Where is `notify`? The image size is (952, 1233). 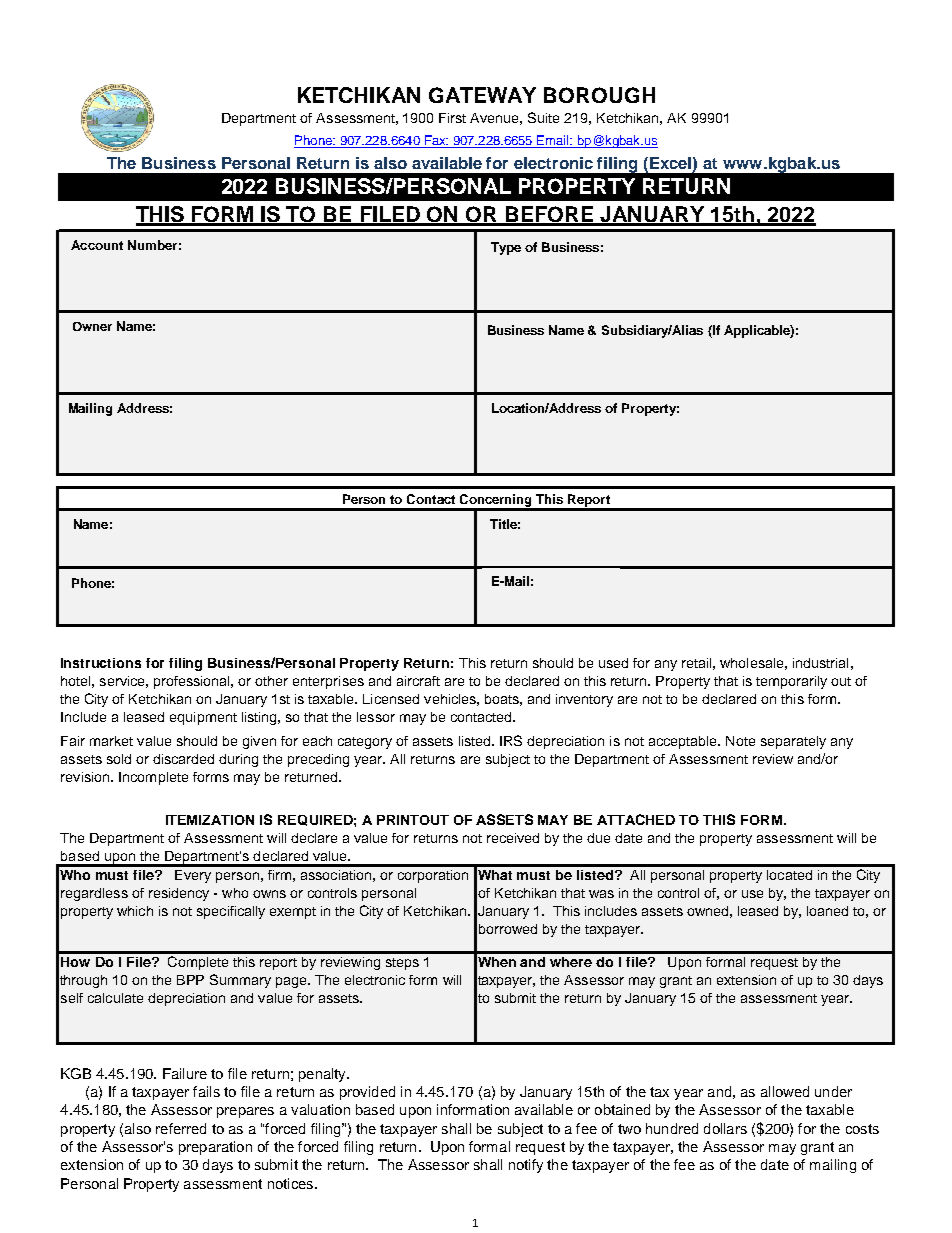 notify is located at coordinates (526, 1166).
